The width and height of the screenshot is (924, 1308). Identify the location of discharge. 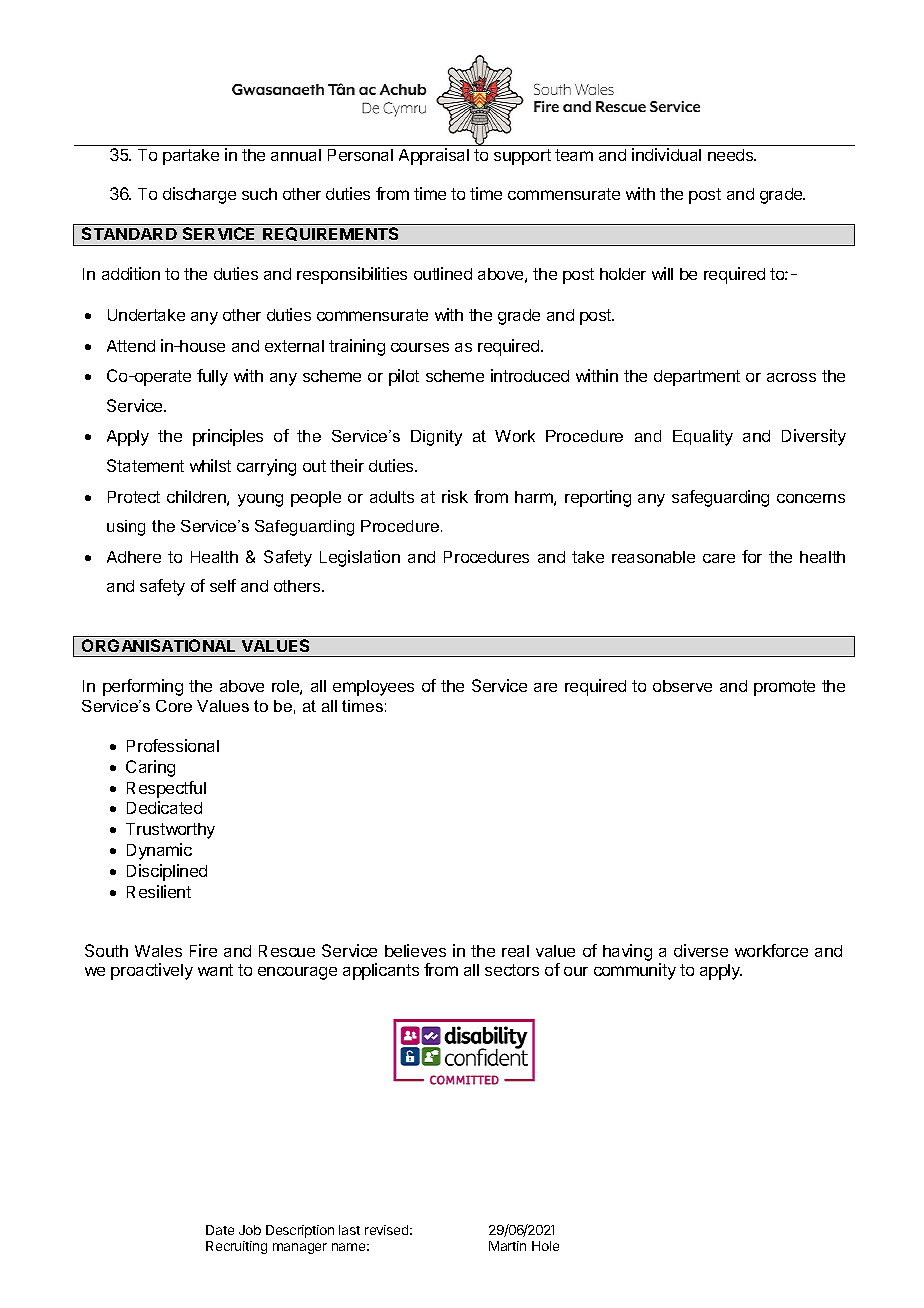
(199, 195).
